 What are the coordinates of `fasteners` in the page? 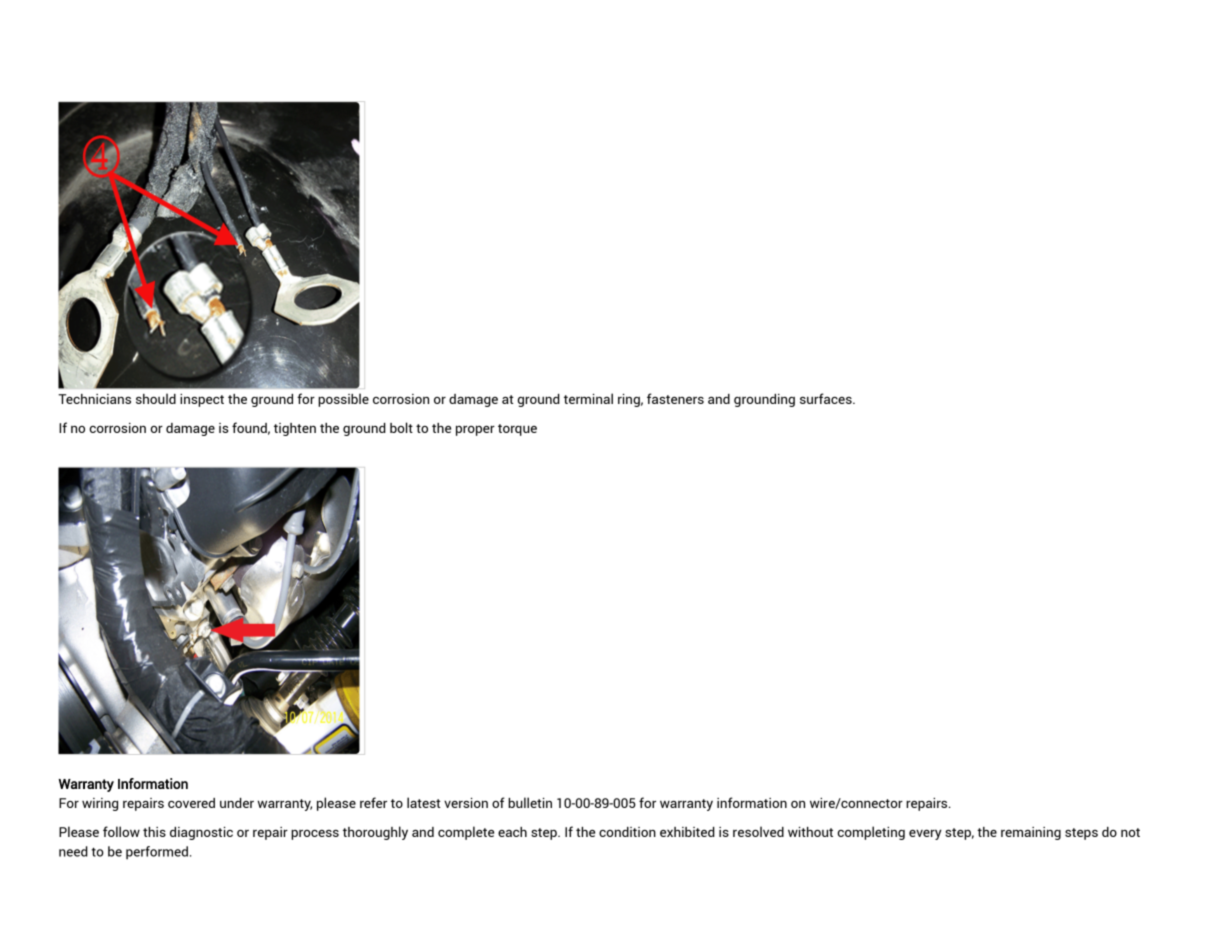 It's located at (675, 398).
